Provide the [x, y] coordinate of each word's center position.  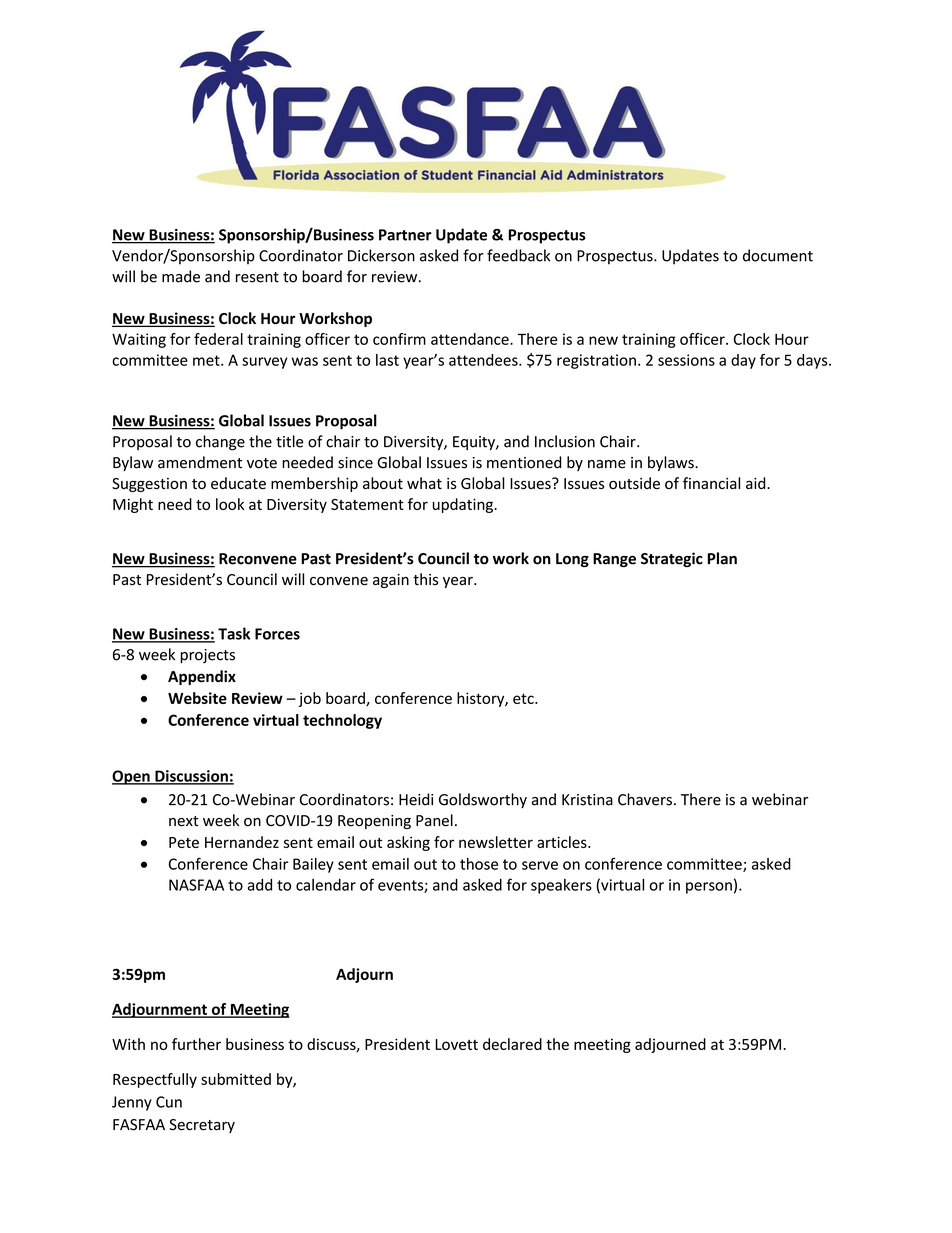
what [424, 483]
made [181, 276]
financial [711, 483]
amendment [200, 462]
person [709, 888]
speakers [561, 886]
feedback [518, 255]
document [778, 255]
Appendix [202, 677]
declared [512, 1044]
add [260, 885]
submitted [236, 1079]
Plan [722, 558]
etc [524, 698]
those [479, 864]
